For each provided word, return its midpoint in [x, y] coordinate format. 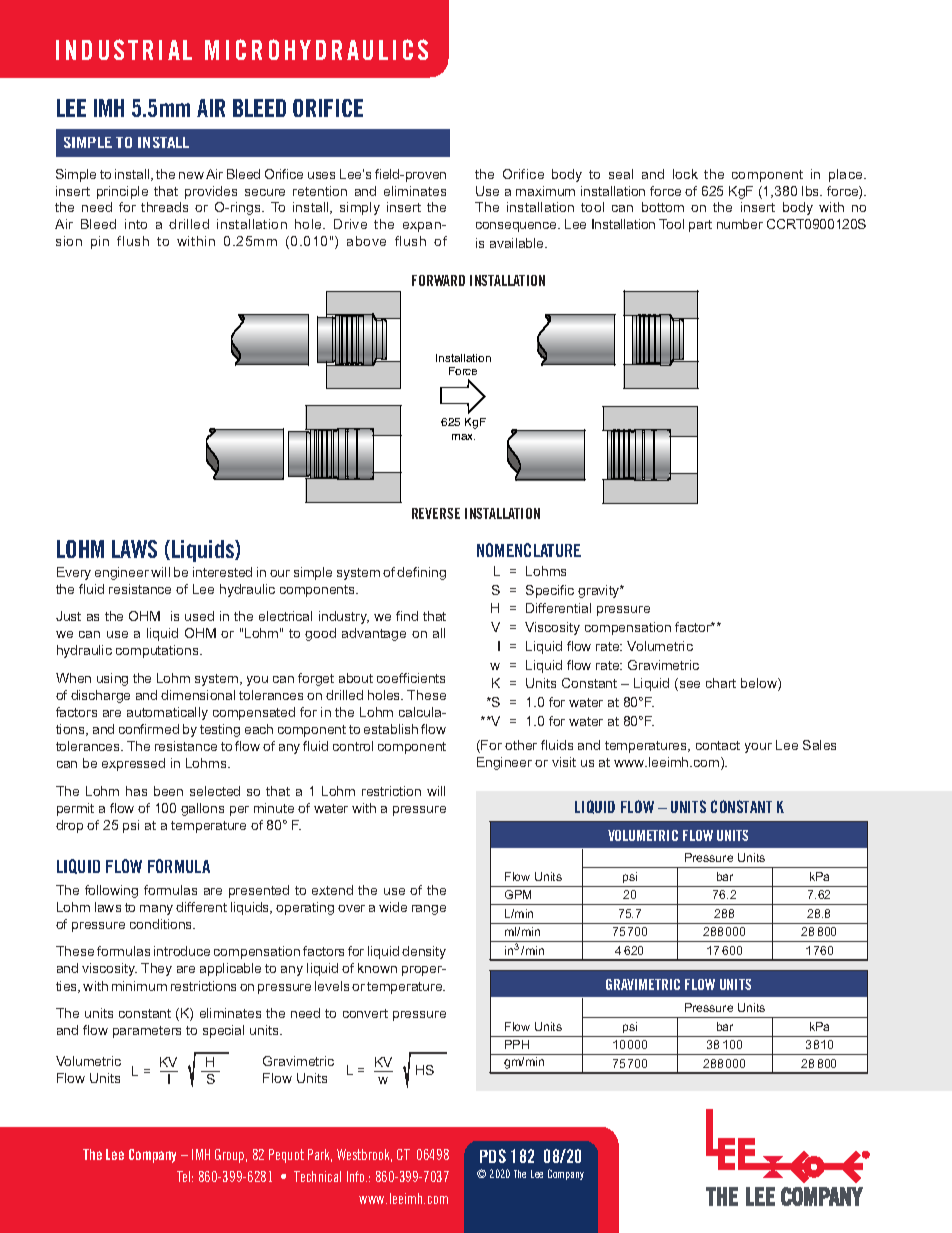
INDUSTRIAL [124, 49]
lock [685, 174]
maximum [545, 191]
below [760, 684]
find [407, 616]
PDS [493, 1156]
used [199, 616]
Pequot [286, 1156]
